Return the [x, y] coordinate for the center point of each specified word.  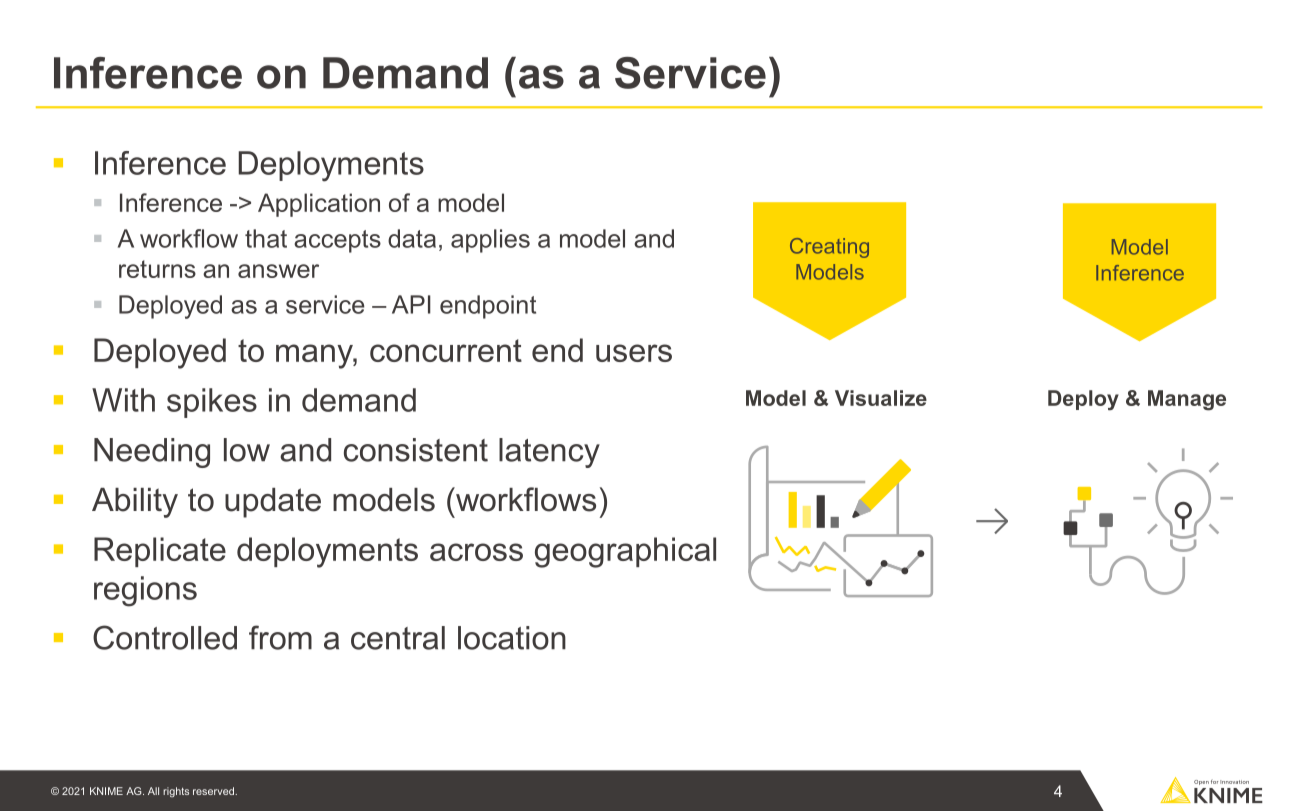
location [512, 638]
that [266, 238]
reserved [214, 791]
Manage [1187, 400]
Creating [829, 248]
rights [176, 792]
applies [490, 241]
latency [549, 453]
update [273, 503]
